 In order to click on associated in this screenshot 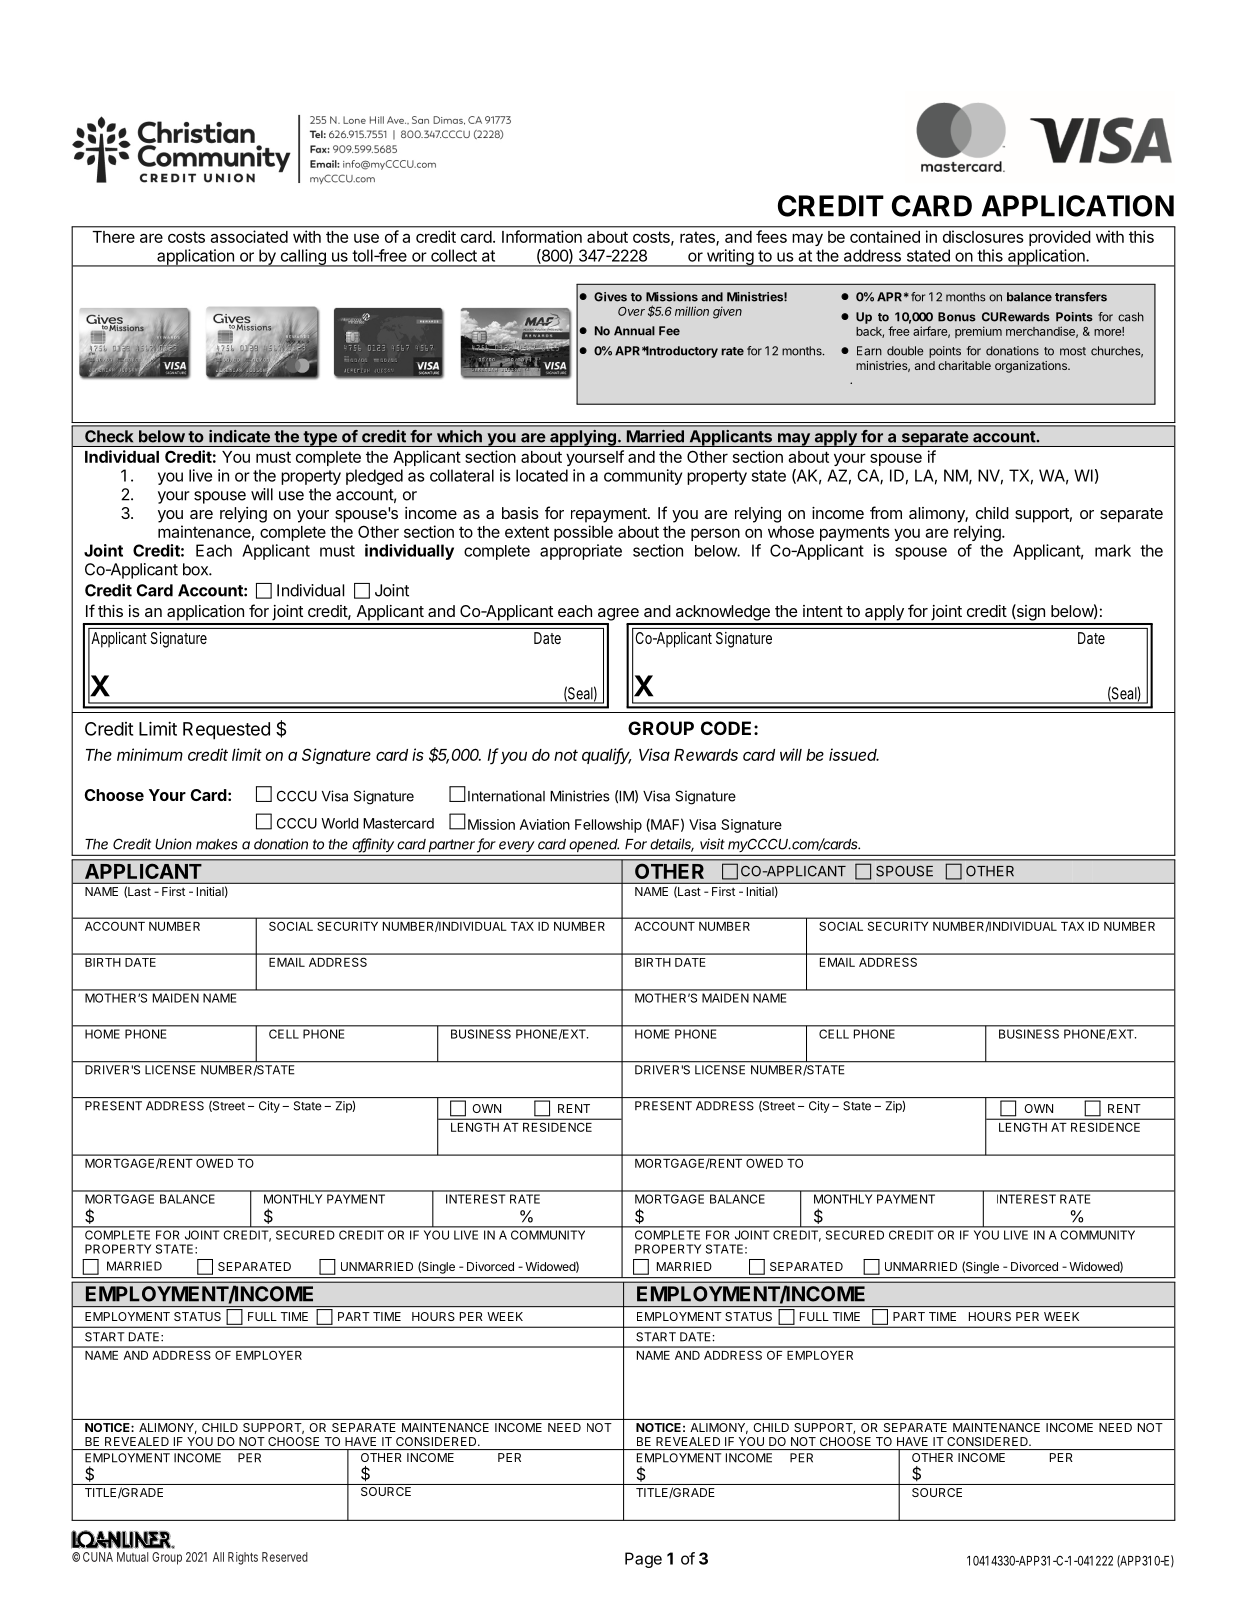, I will do `click(249, 236)`.
